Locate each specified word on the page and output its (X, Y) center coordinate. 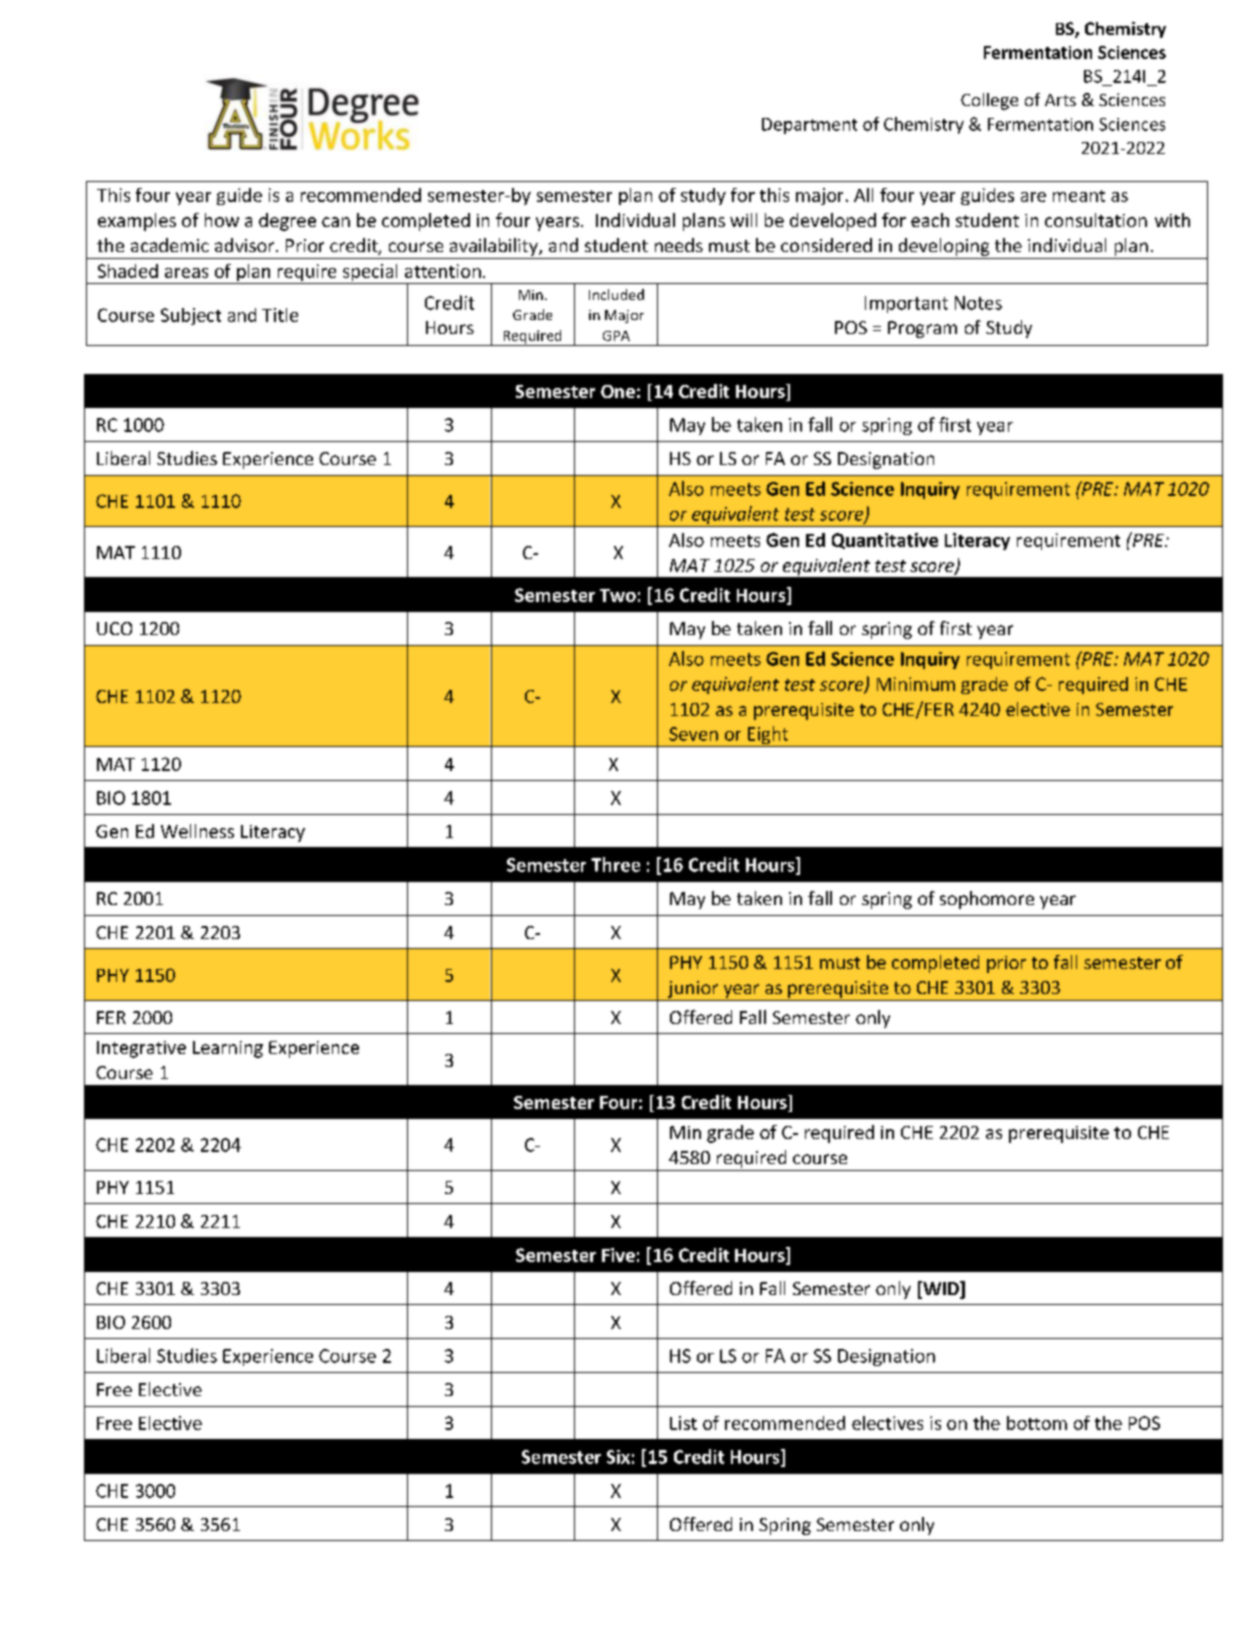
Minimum (916, 684)
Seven (693, 734)
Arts (1060, 100)
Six (618, 1457)
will (743, 220)
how (222, 220)
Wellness (197, 831)
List (683, 1423)
